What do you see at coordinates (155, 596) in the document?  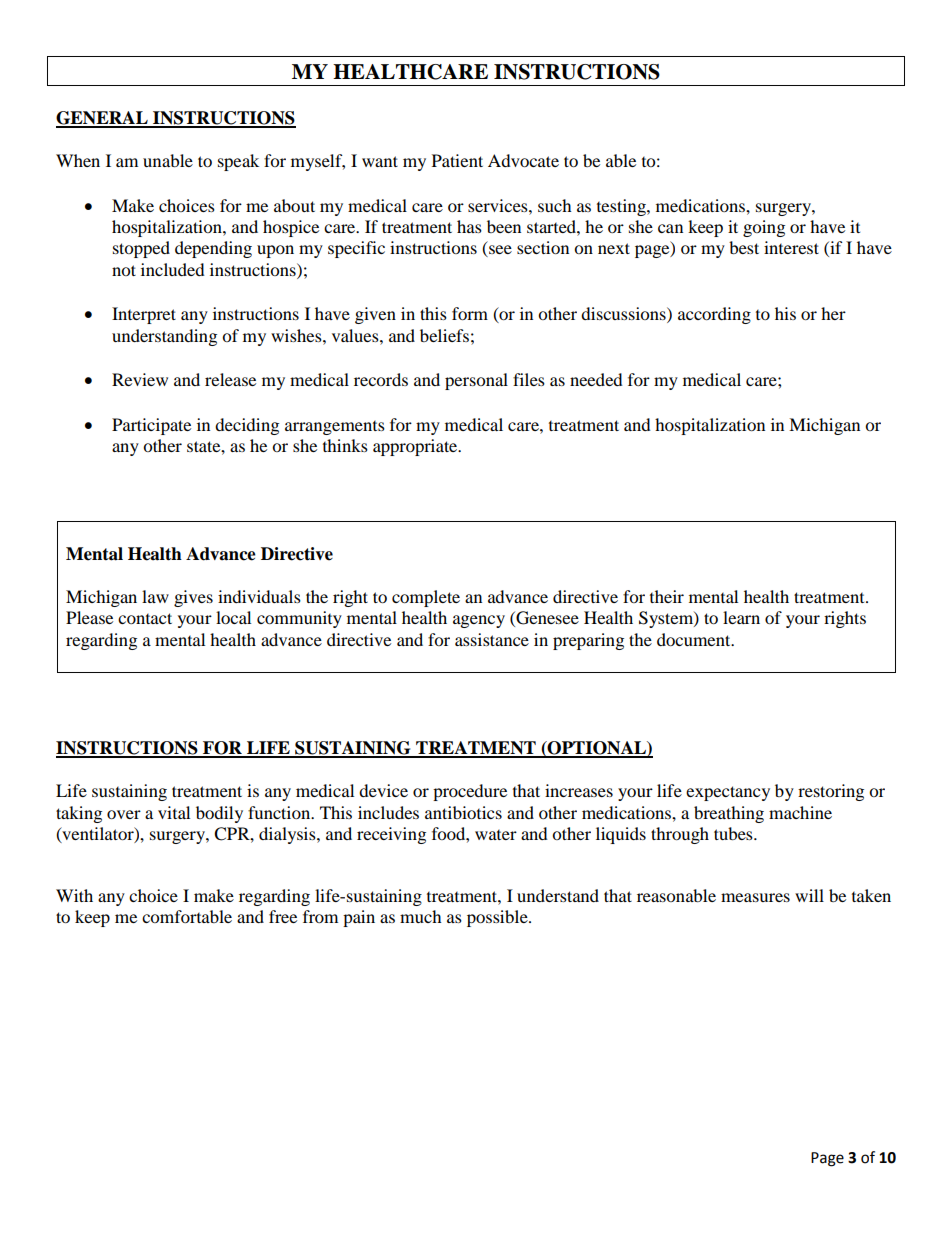 I see `law` at bounding box center [155, 596].
